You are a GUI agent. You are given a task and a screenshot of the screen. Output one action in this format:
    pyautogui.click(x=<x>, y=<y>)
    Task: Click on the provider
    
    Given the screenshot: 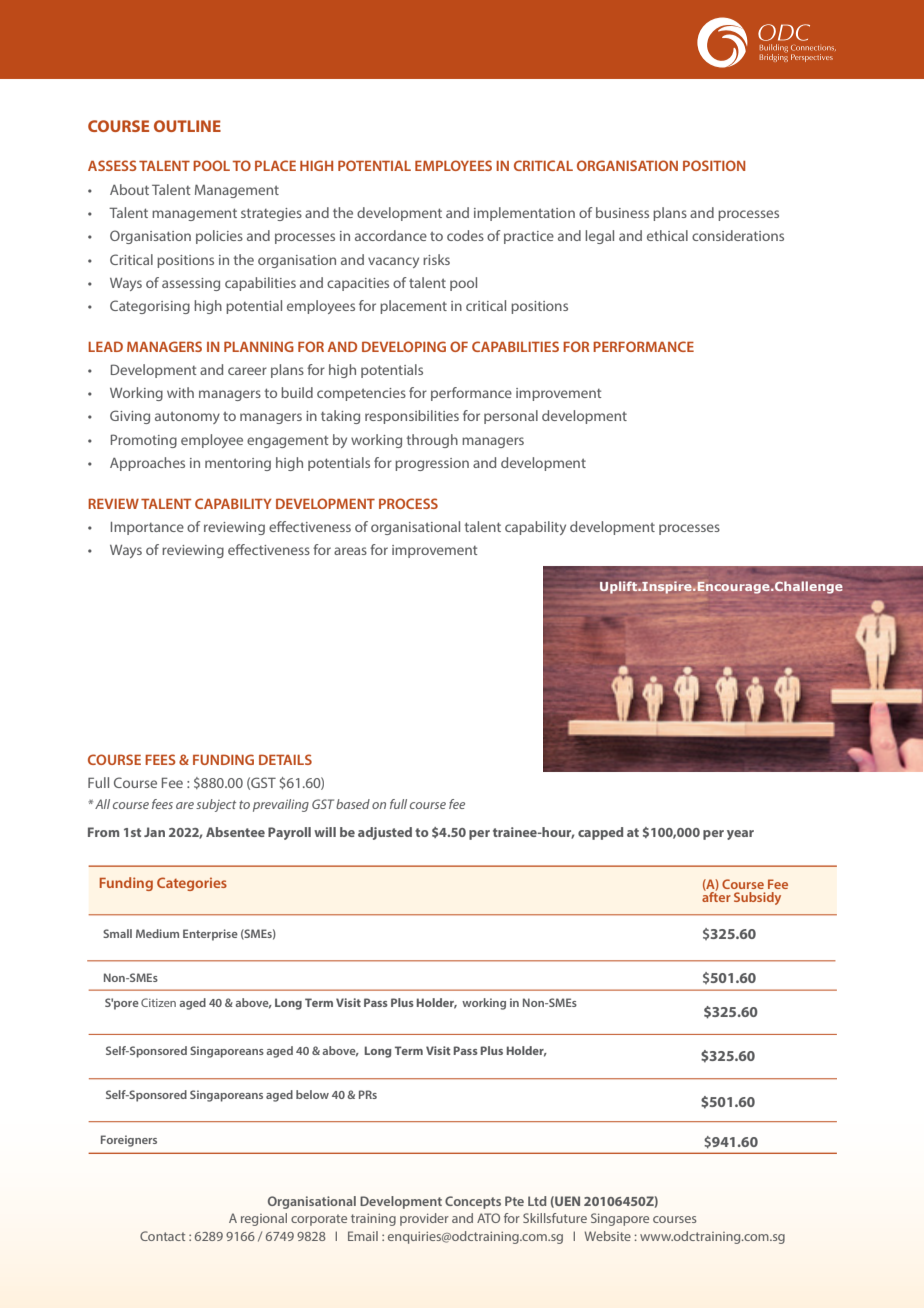 What is the action you would take?
    pyautogui.click(x=424, y=1219)
